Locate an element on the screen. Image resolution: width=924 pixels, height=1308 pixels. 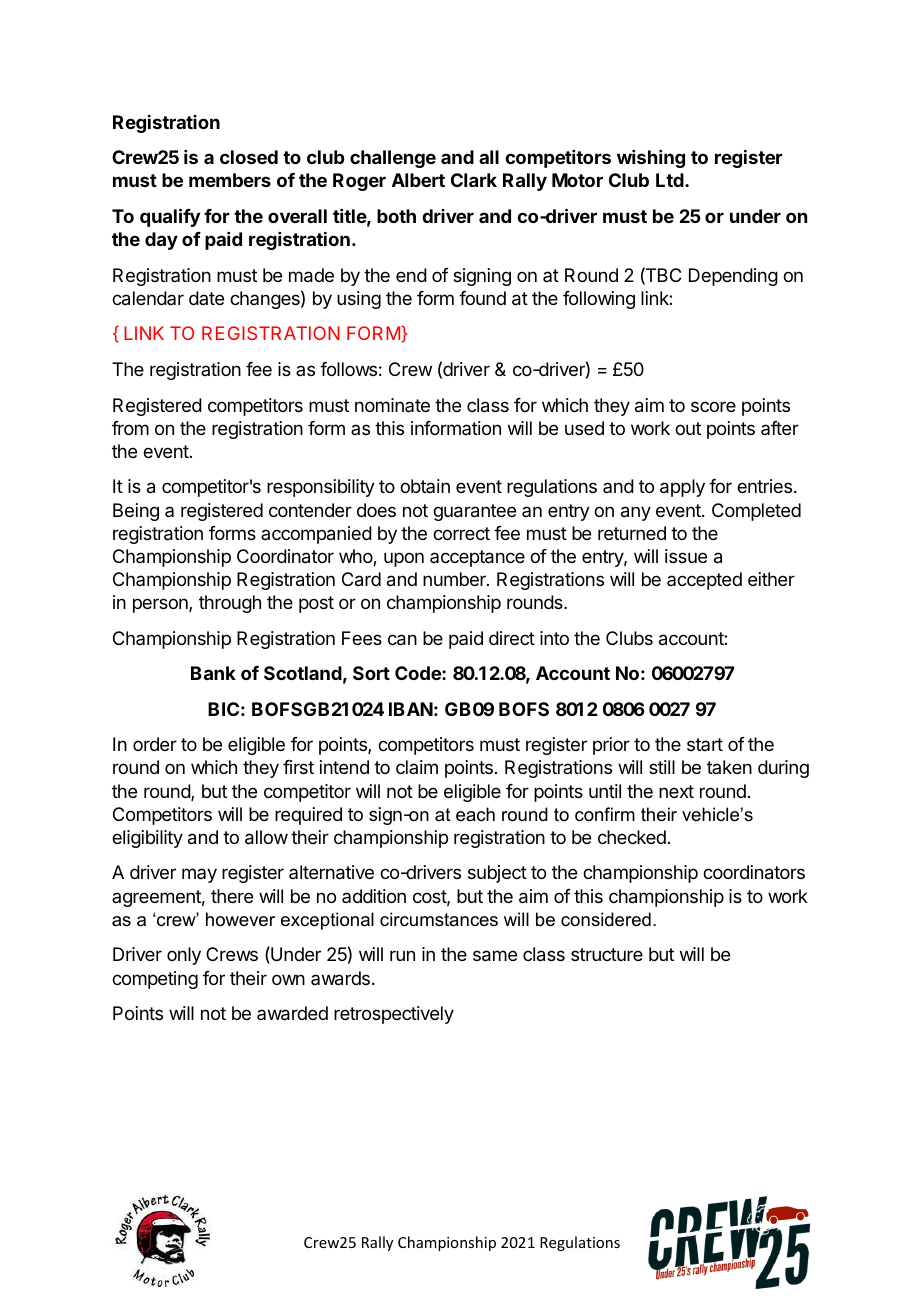
members is located at coordinates (230, 180).
